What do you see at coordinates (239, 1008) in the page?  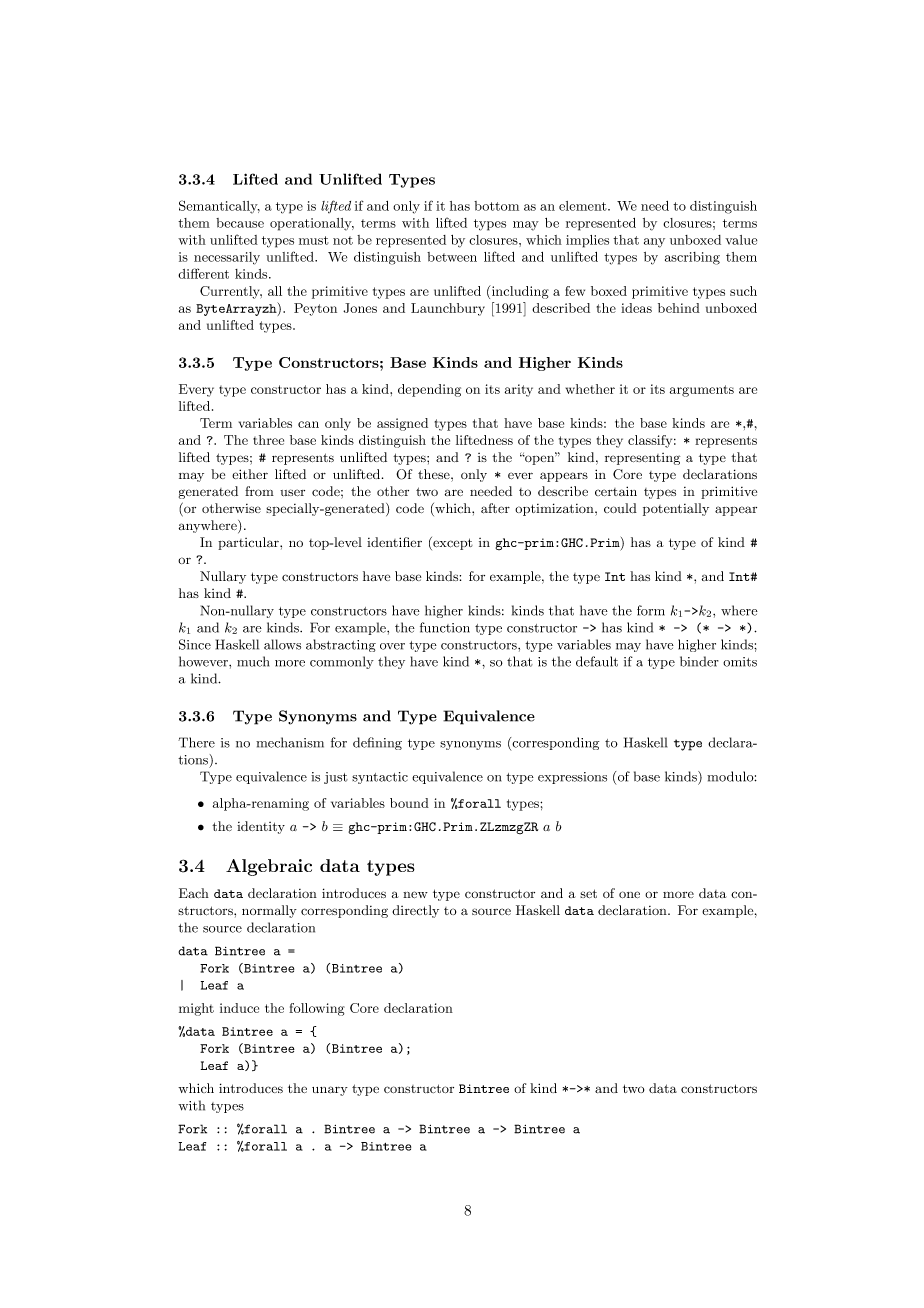 I see `induce` at bounding box center [239, 1008].
